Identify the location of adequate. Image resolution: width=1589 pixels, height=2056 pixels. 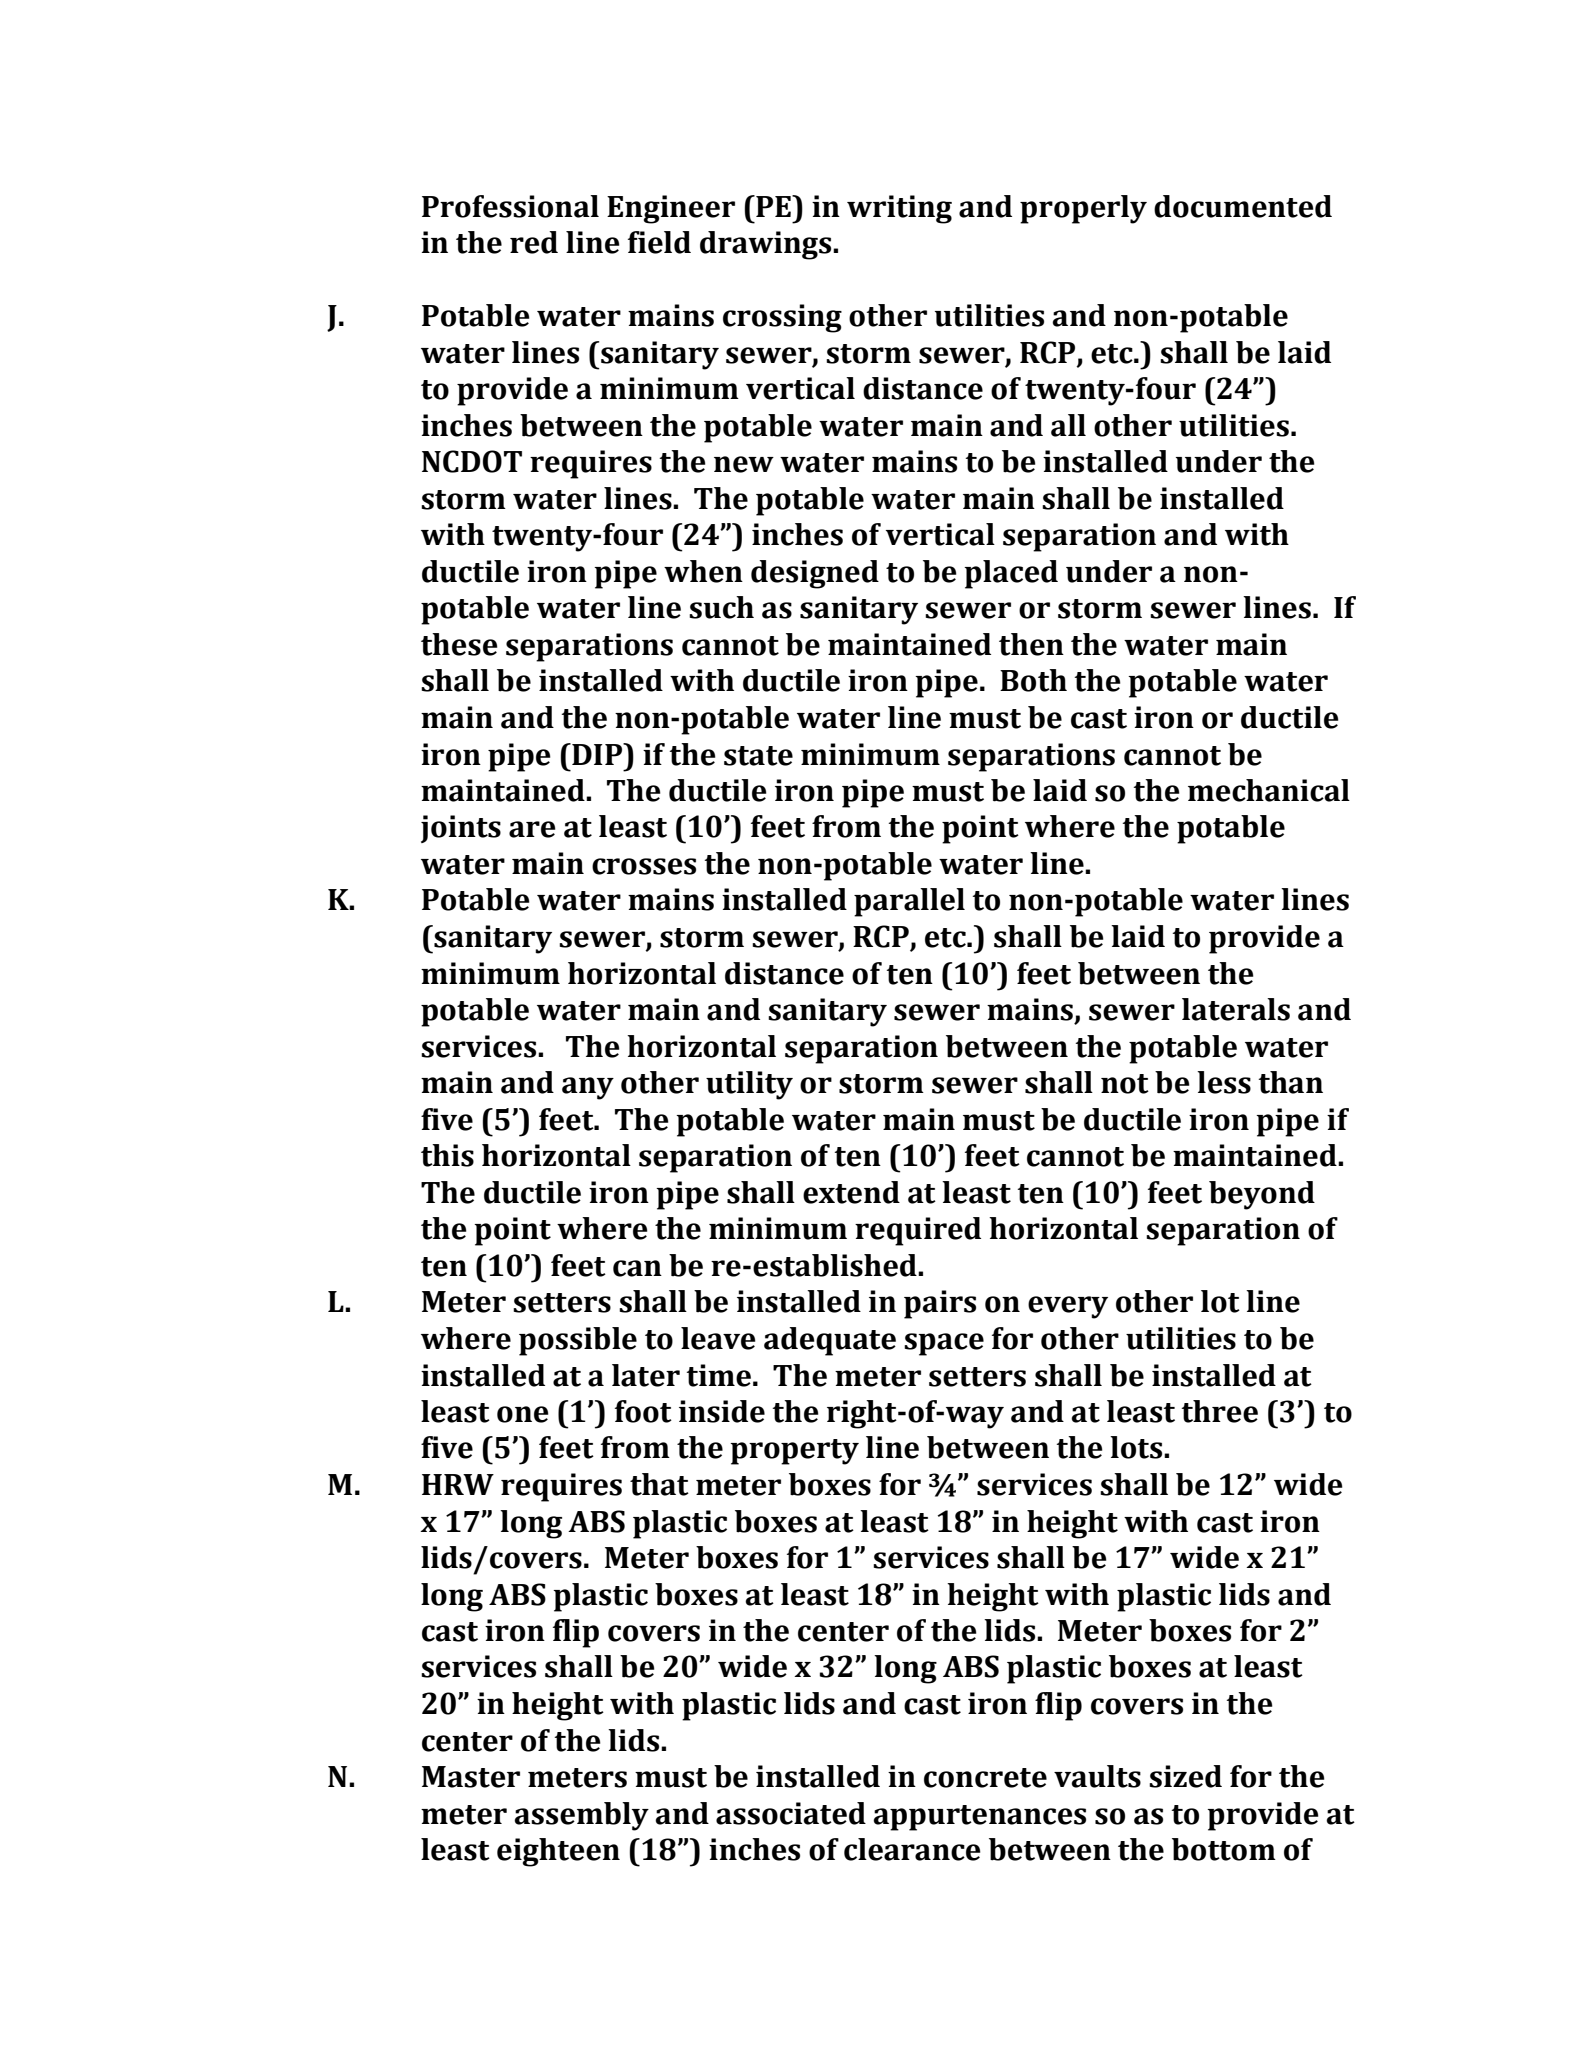
(830, 1341).
